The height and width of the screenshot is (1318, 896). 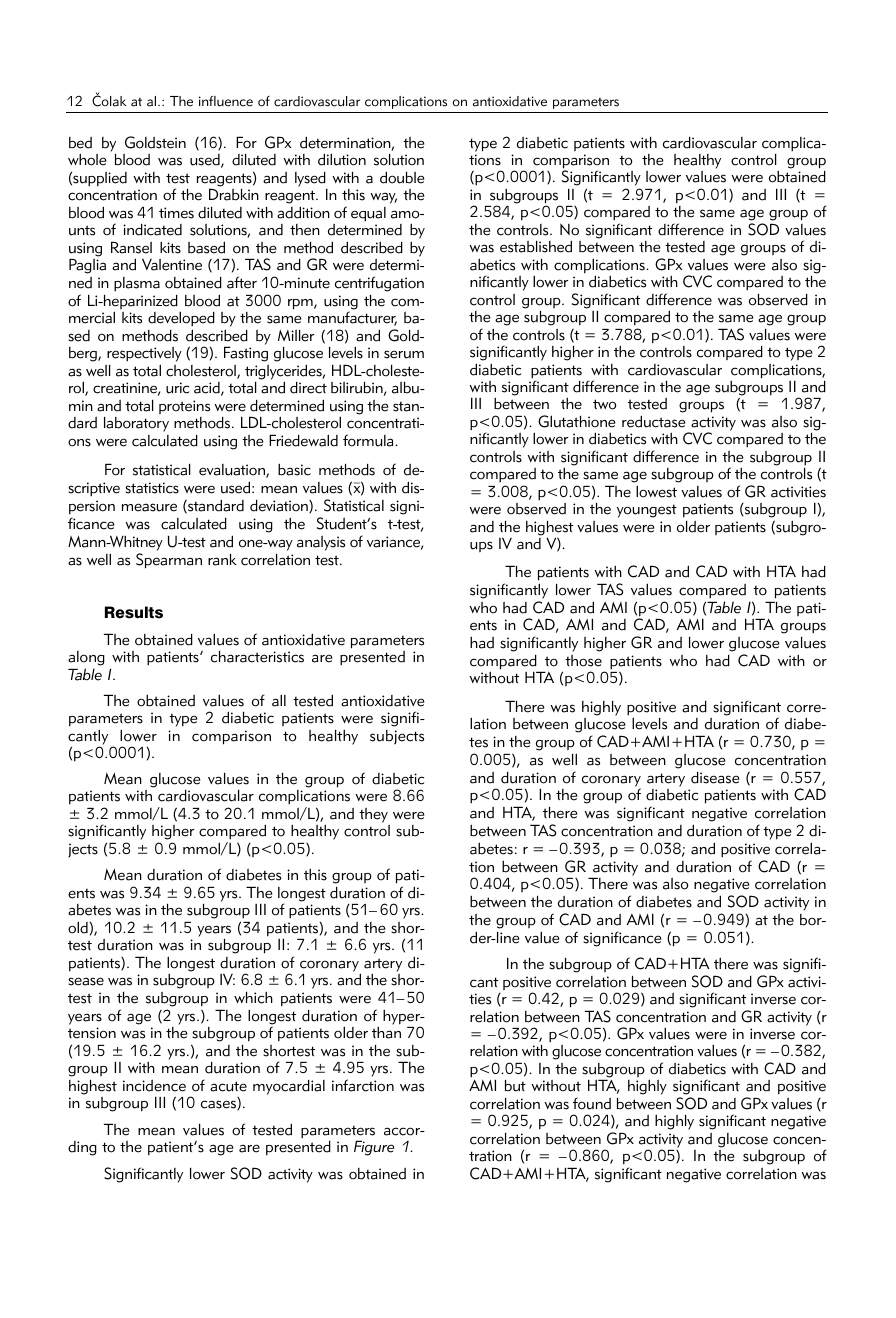 I want to click on incidence, so click(x=154, y=1086).
